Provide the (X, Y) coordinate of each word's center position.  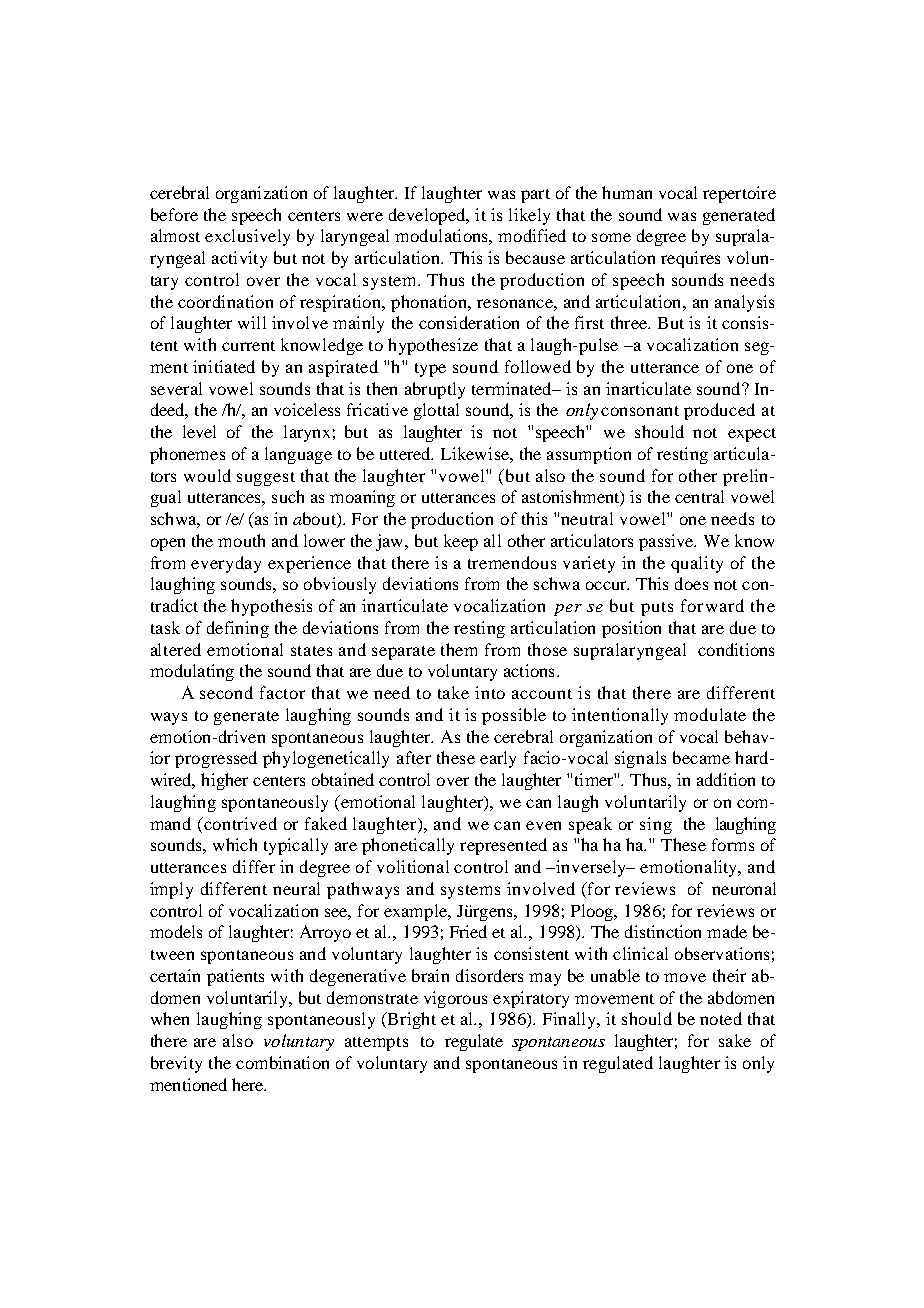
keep (461, 542)
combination (282, 1062)
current (248, 346)
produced (719, 411)
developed (428, 216)
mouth (241, 540)
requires (690, 259)
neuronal (744, 888)
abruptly (435, 390)
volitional (413, 866)
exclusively (247, 237)
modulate (710, 714)
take (453, 692)
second (226, 692)
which (235, 844)
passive (667, 542)
